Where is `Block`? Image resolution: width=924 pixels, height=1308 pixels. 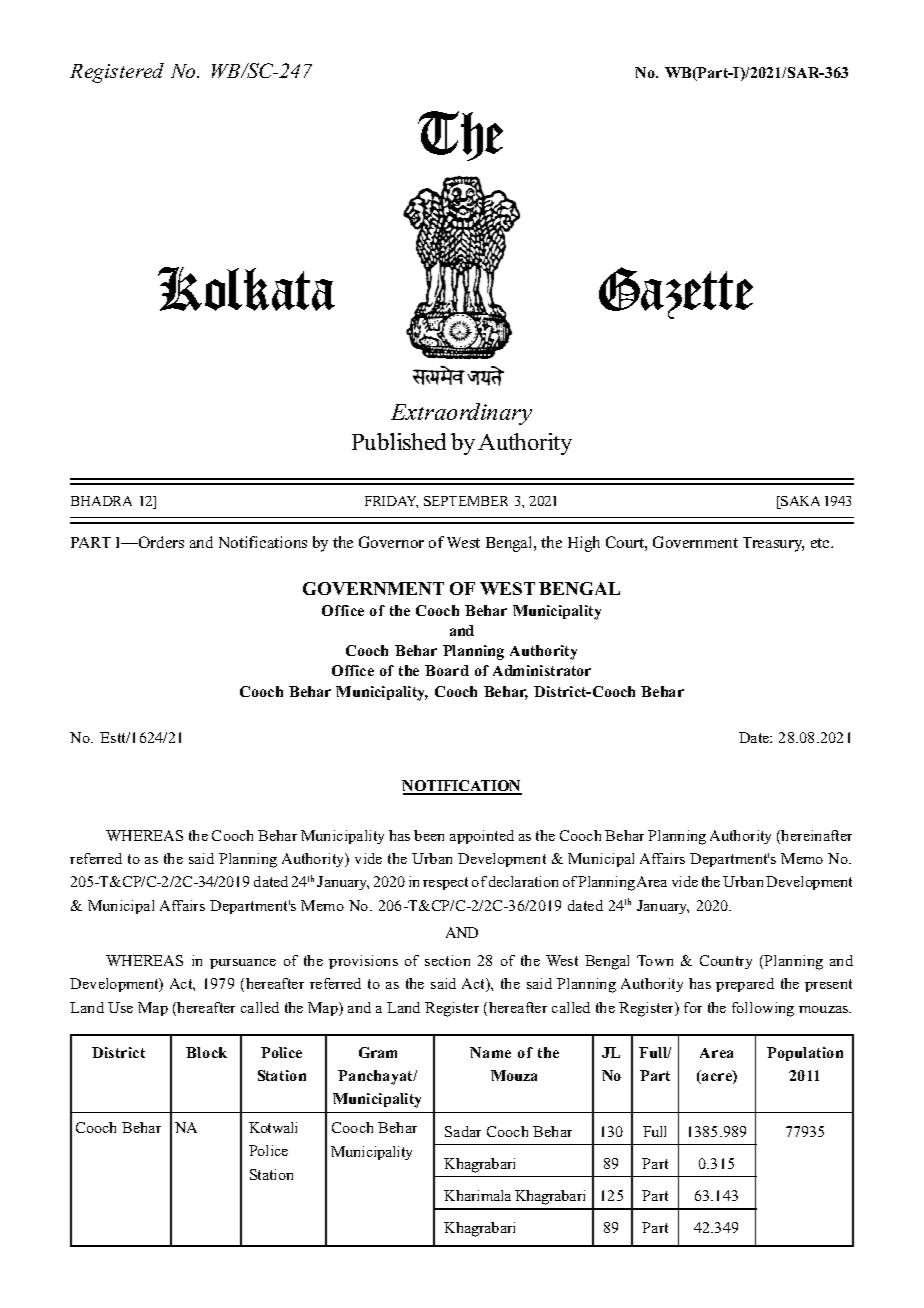
Block is located at coordinates (206, 1052).
